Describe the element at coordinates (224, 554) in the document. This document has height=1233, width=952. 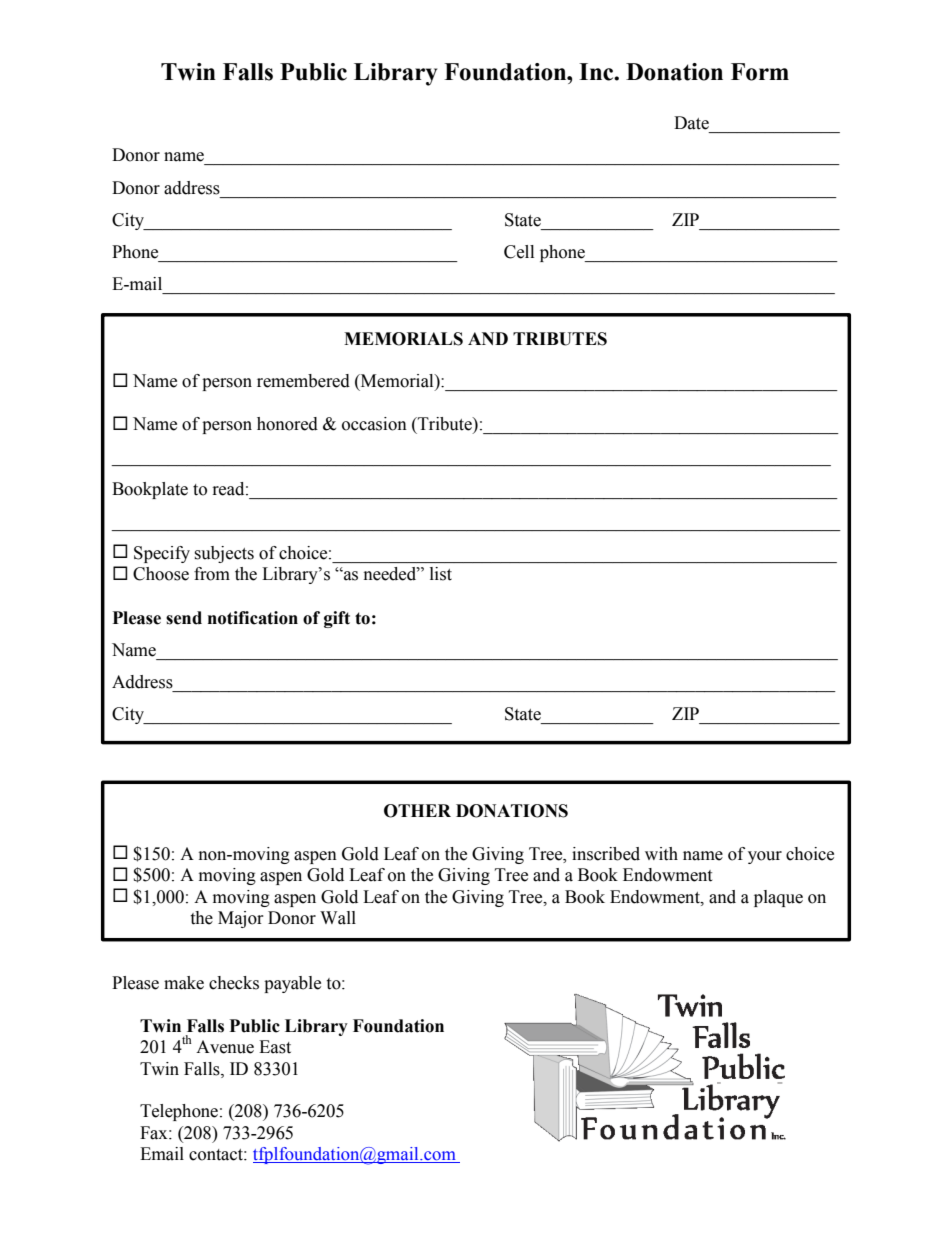
I see `subjects` at that location.
